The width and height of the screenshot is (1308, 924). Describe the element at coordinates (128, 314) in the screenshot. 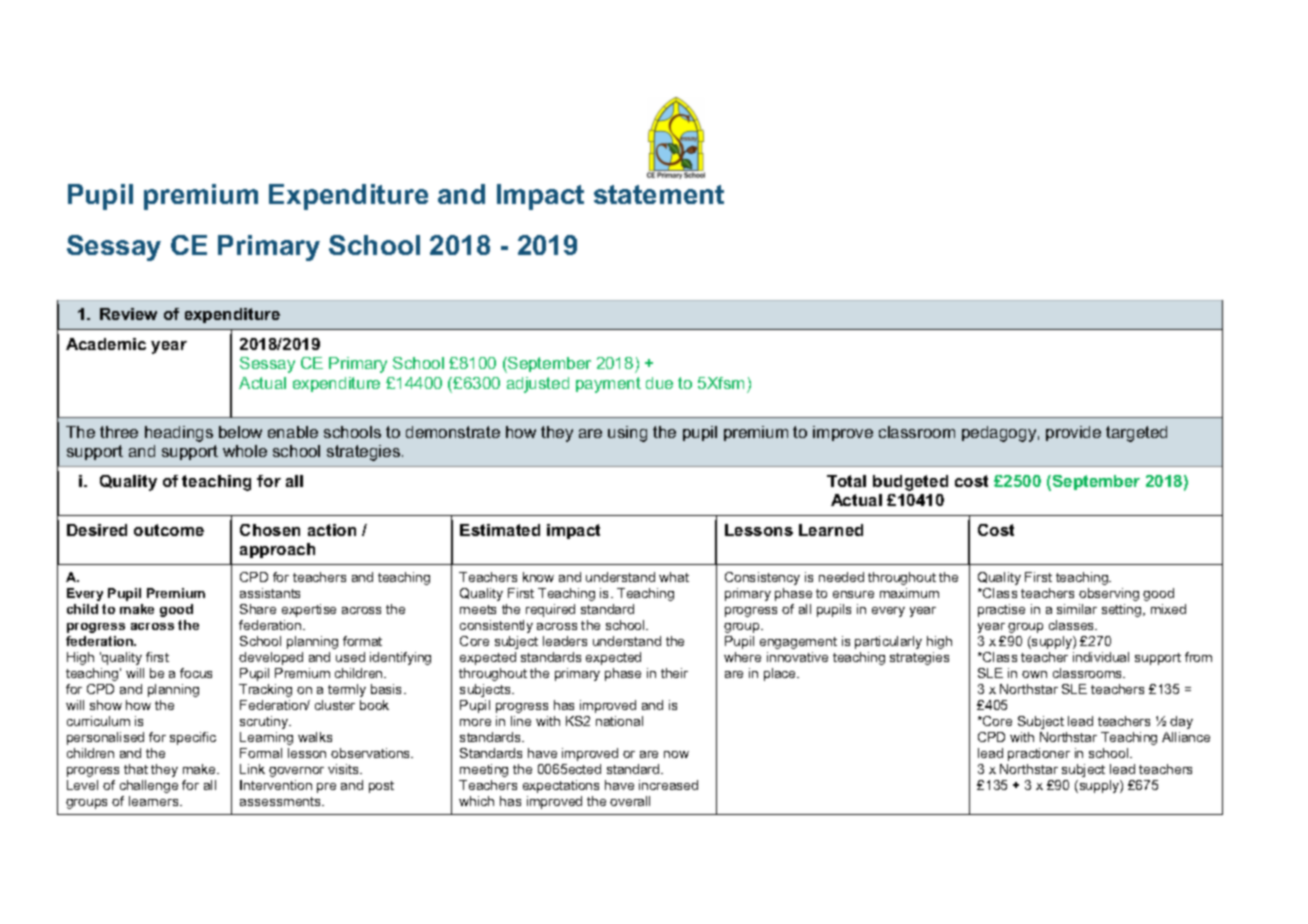

I see `Review` at that location.
